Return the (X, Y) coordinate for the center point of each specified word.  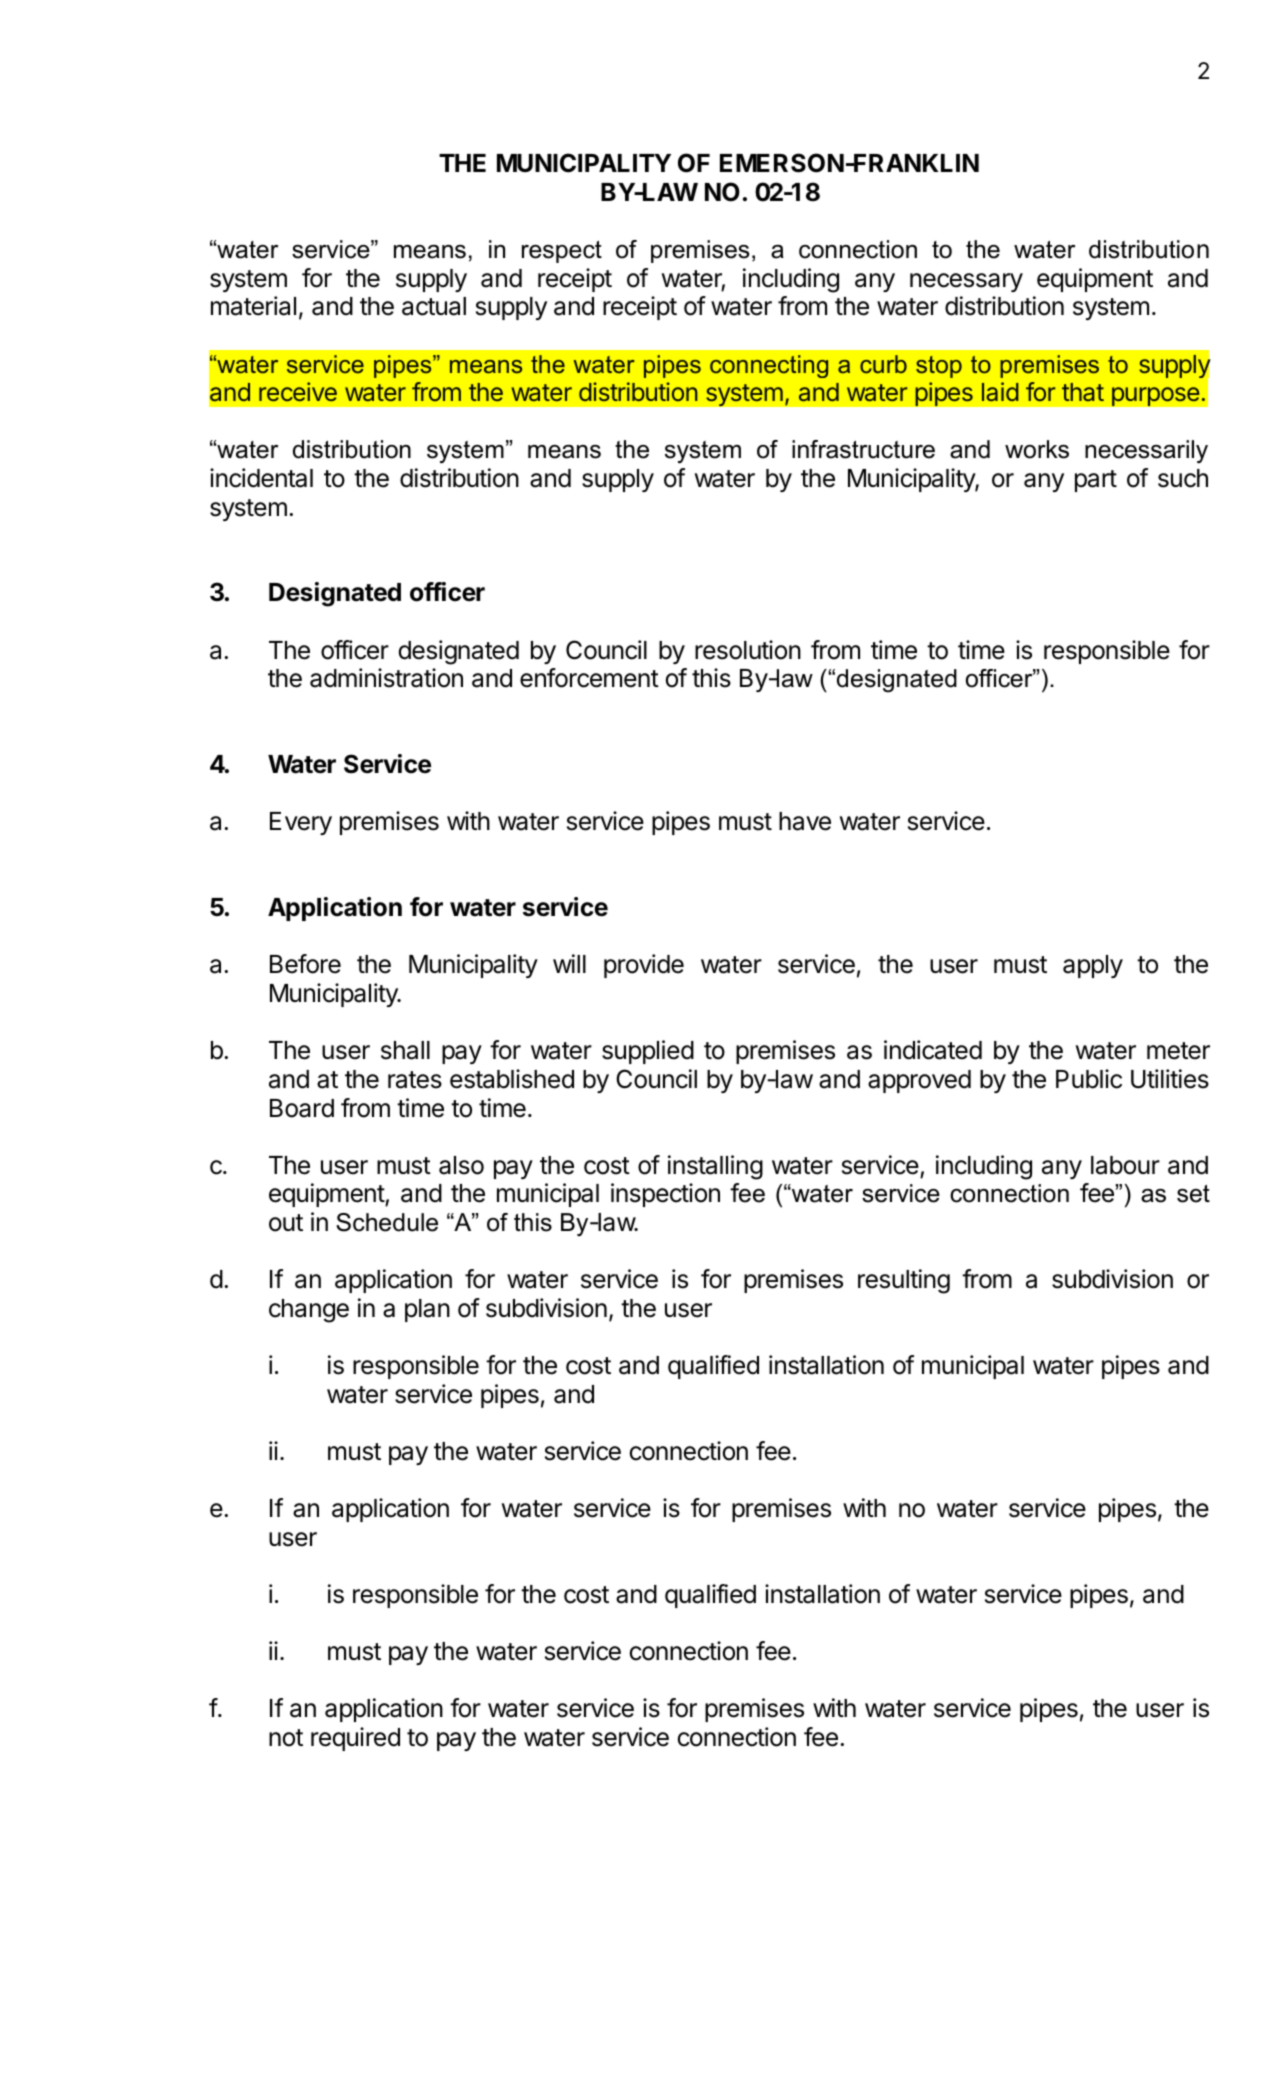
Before (305, 964)
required (355, 1739)
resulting (904, 1281)
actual (434, 306)
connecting (769, 366)
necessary (966, 282)
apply (1093, 966)
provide (644, 966)
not (286, 1738)
